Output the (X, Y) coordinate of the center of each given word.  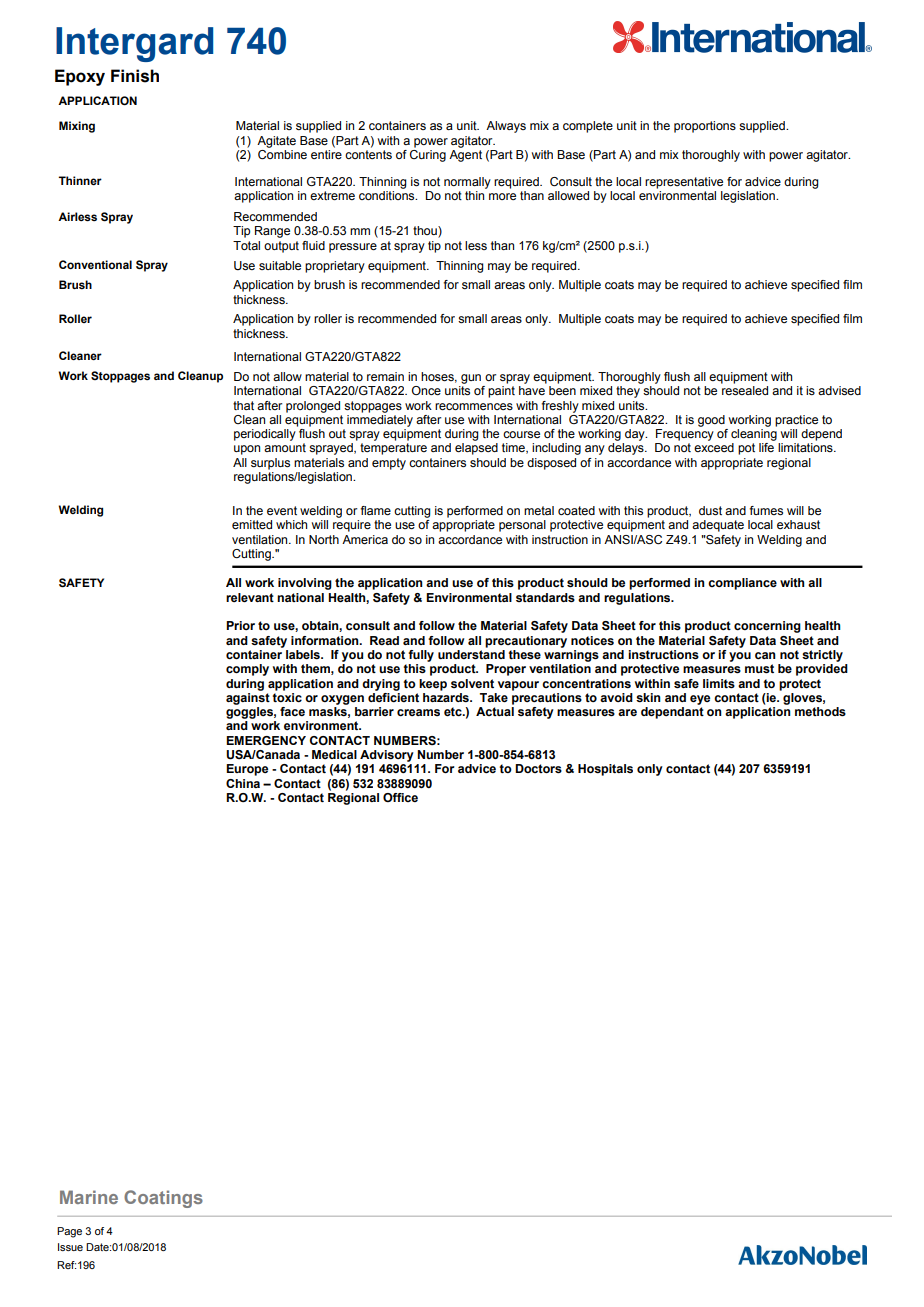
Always (506, 127)
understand (471, 655)
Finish (135, 76)
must (759, 669)
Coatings (163, 1199)
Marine (89, 1197)
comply (247, 670)
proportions (705, 127)
